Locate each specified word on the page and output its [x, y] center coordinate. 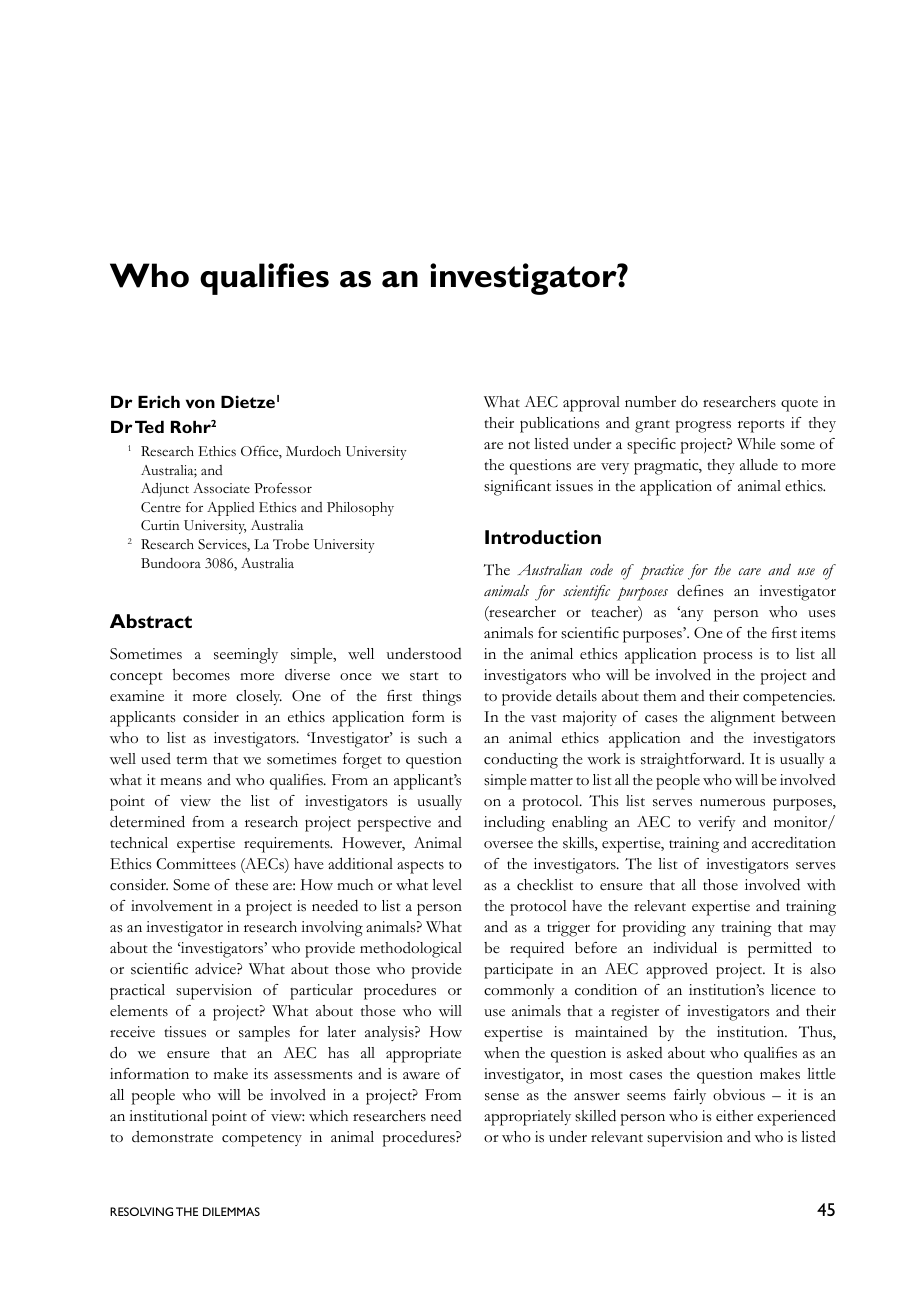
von [200, 403]
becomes [201, 675]
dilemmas [231, 1211]
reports [761, 426]
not [519, 445]
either [734, 1116]
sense [502, 1097]
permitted [780, 949]
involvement [172, 906]
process [727, 658]
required [537, 950]
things [441, 698]
